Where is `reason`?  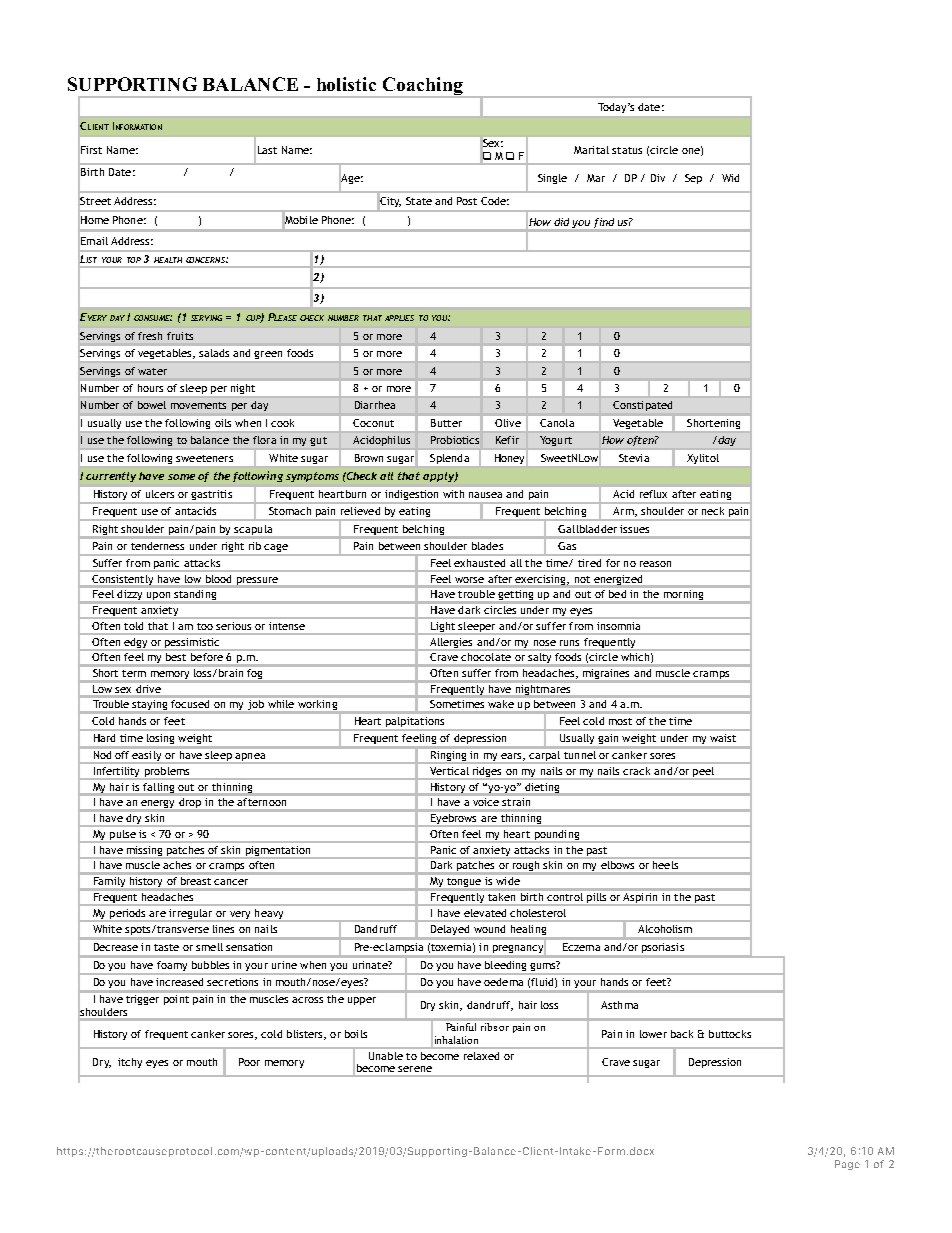 reason is located at coordinates (655, 564).
